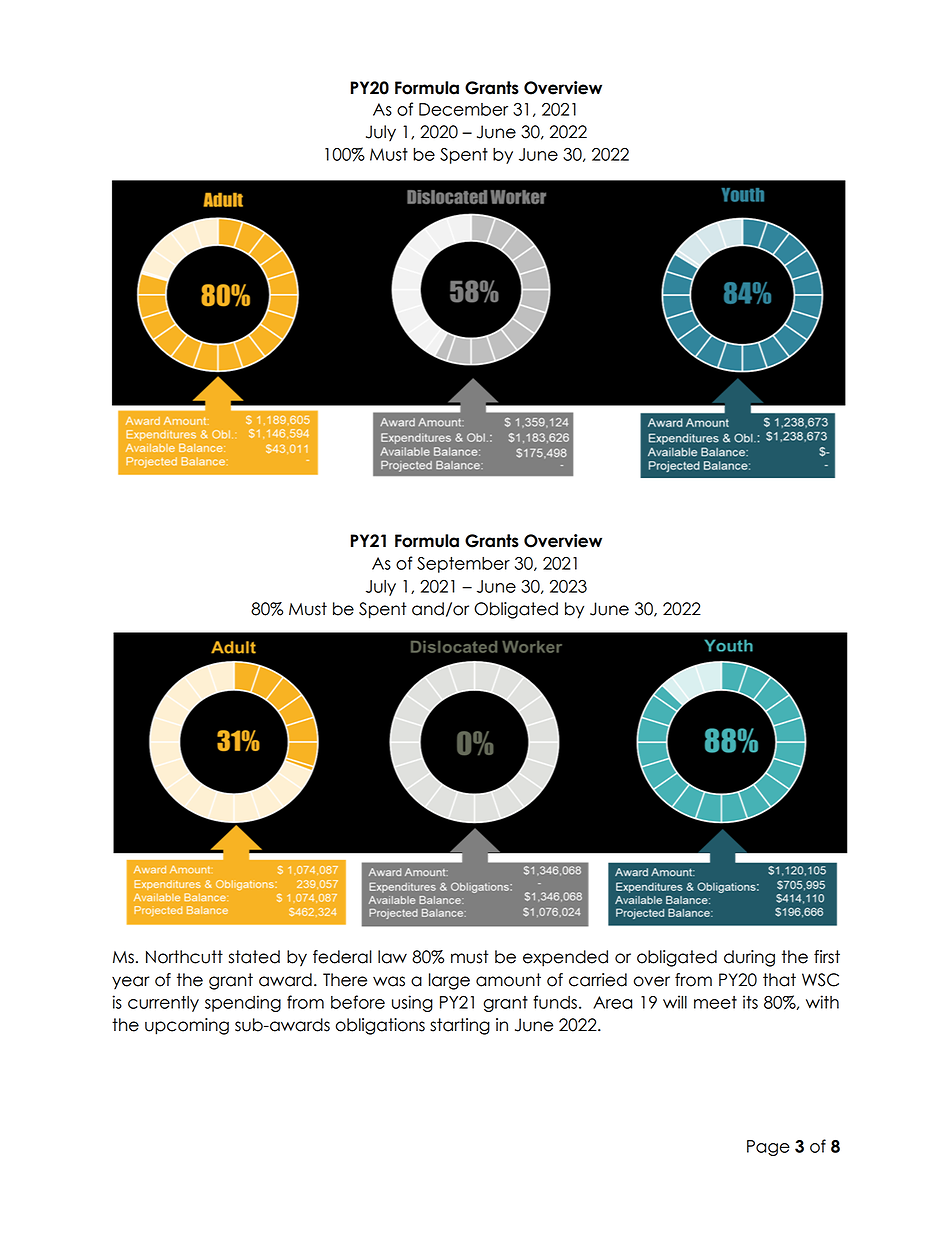  What do you see at coordinates (187, 1026) in the screenshot?
I see `upcoming` at bounding box center [187, 1026].
